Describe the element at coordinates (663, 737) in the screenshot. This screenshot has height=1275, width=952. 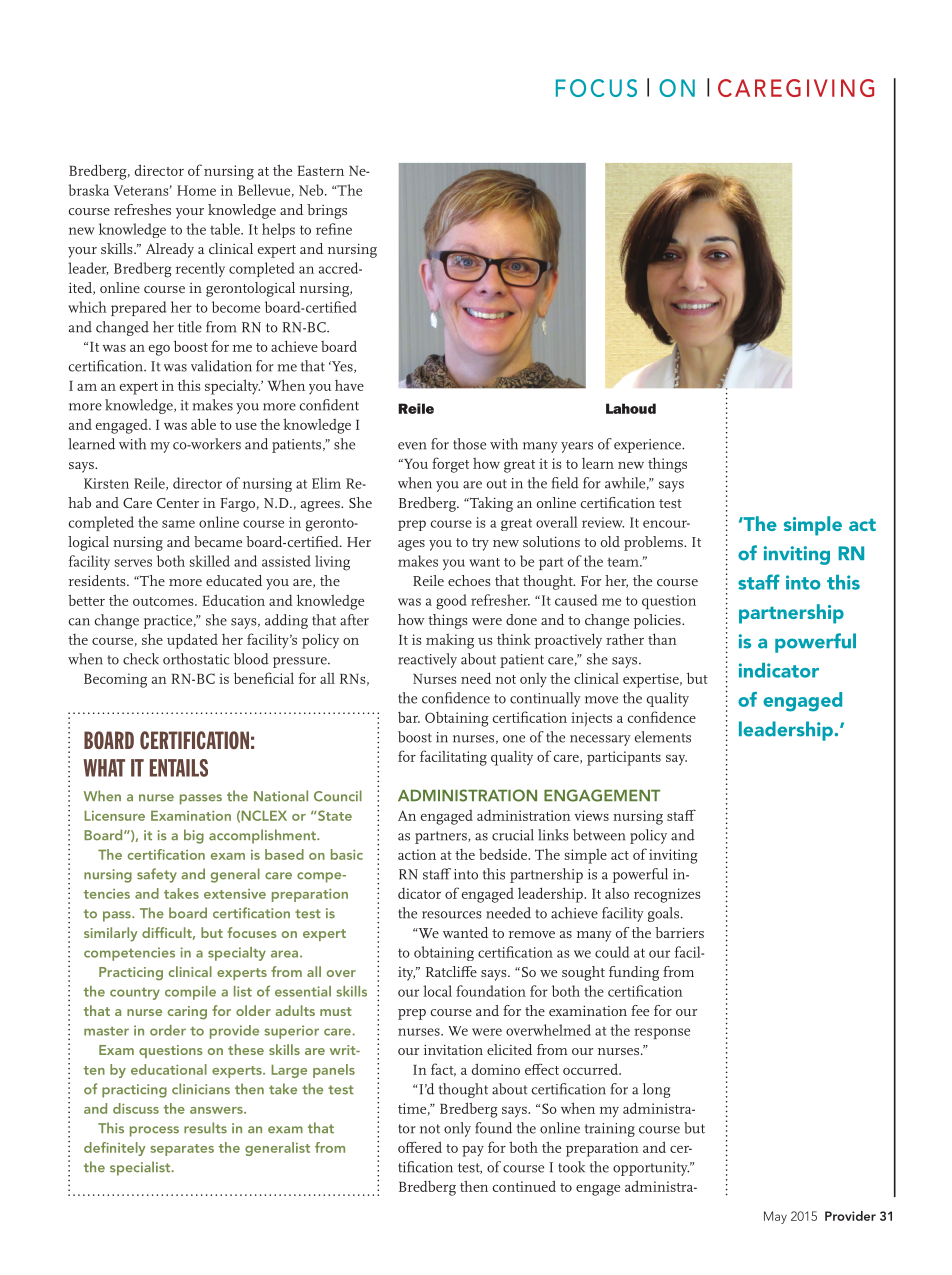
I see `elements` at that location.
